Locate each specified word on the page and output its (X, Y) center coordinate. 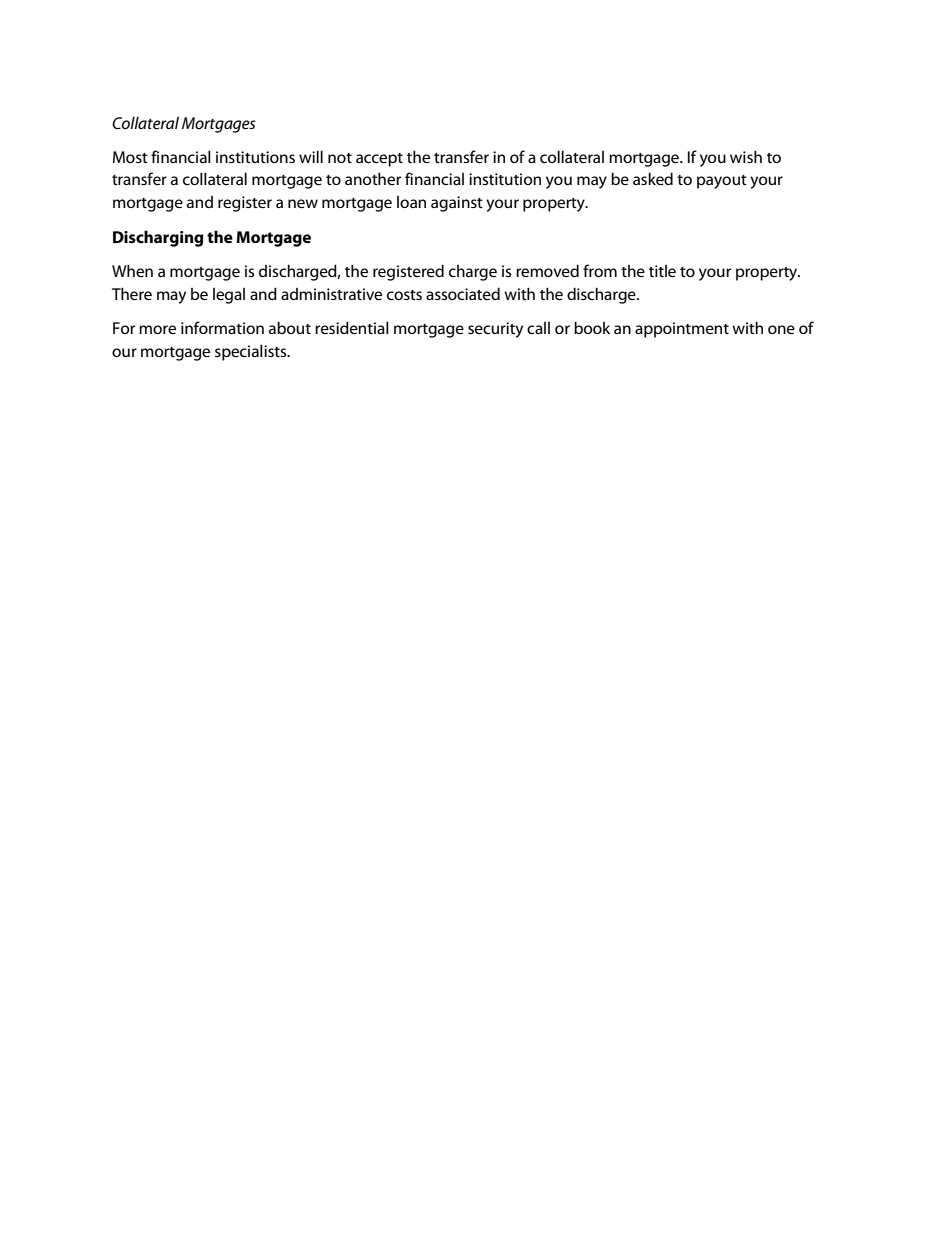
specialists (252, 352)
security (495, 330)
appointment (682, 330)
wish (746, 156)
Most (130, 157)
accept (379, 160)
